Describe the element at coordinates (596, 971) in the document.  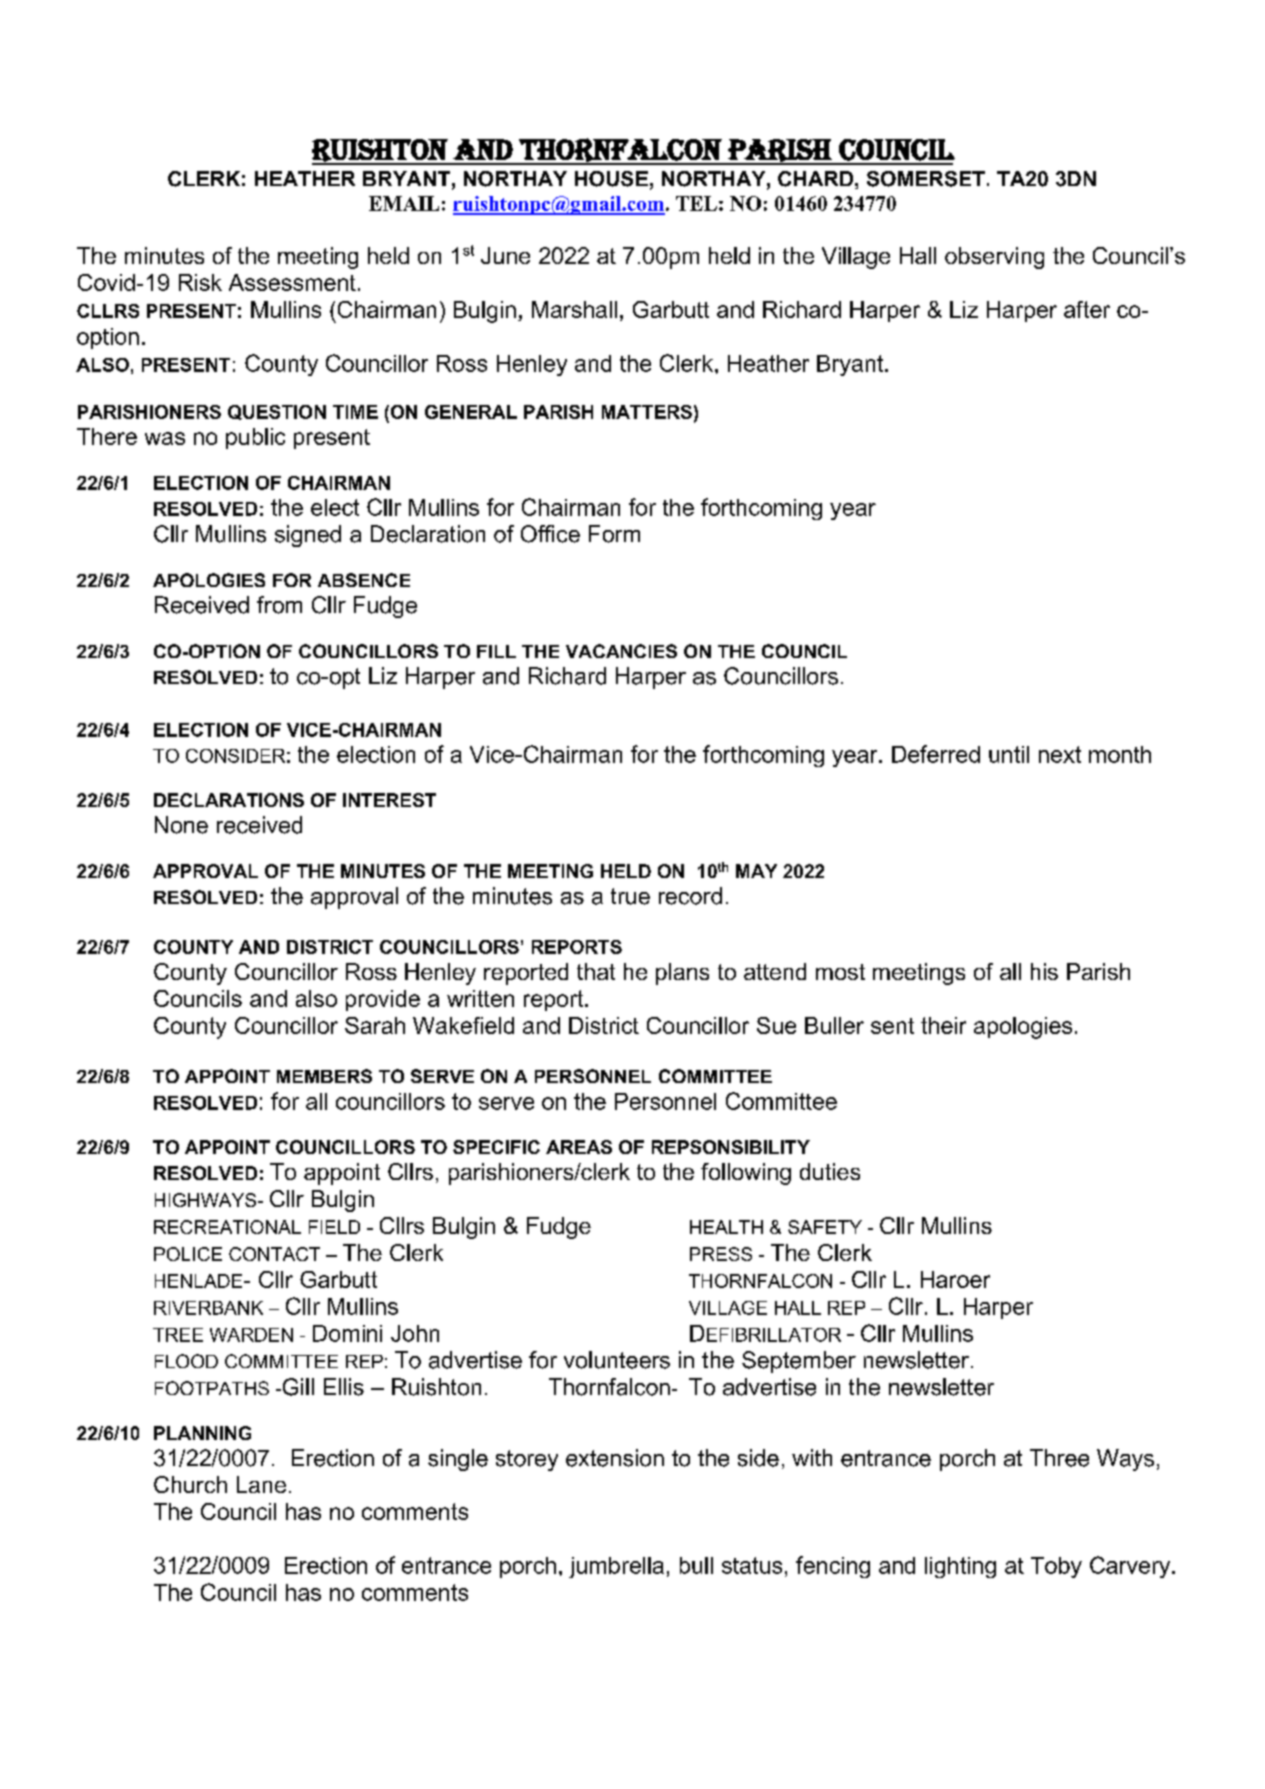
I see `that` at that location.
